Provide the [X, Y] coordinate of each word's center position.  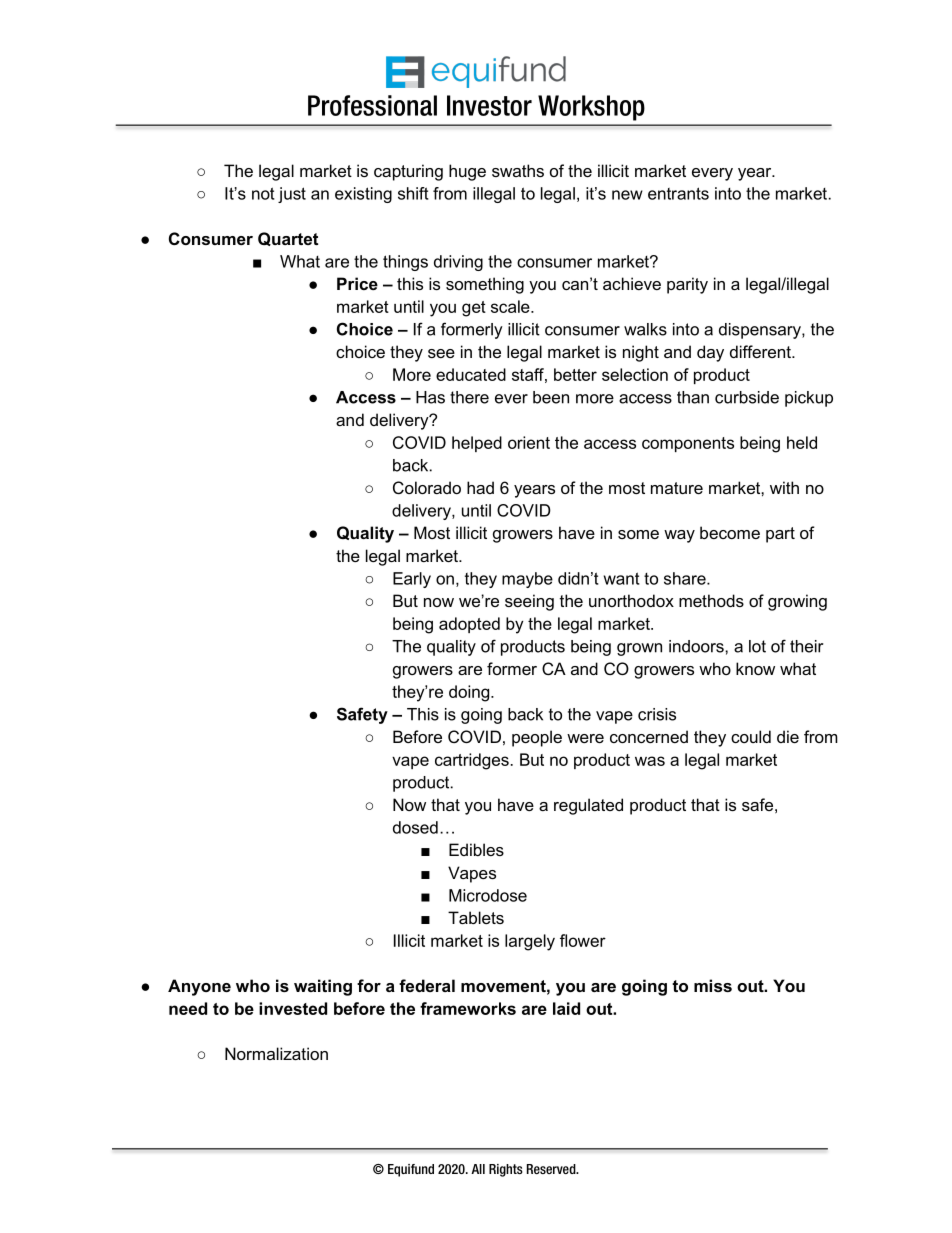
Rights [506, 1170]
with [784, 487]
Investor [489, 105]
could [751, 736]
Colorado [427, 487]
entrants [678, 193]
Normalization [276, 1053]
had [480, 487]
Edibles [476, 849]
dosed [415, 827]
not [263, 193]
